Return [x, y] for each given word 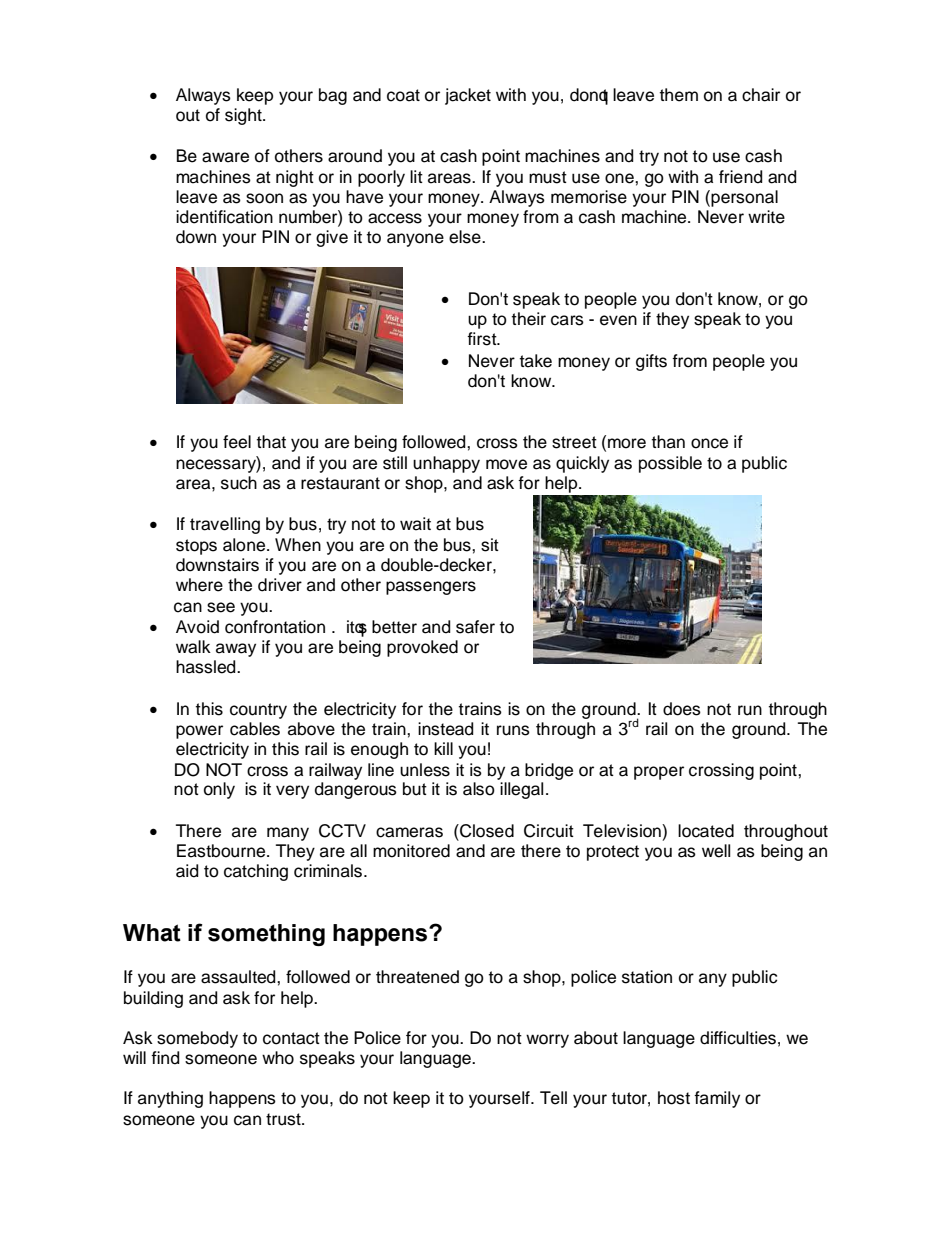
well [716, 851]
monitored [411, 851]
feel [237, 442]
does [682, 709]
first [483, 339]
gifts [651, 362]
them [679, 95]
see [221, 607]
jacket [468, 96]
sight [244, 116]
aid [187, 871]
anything [170, 1099]
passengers [431, 588]
